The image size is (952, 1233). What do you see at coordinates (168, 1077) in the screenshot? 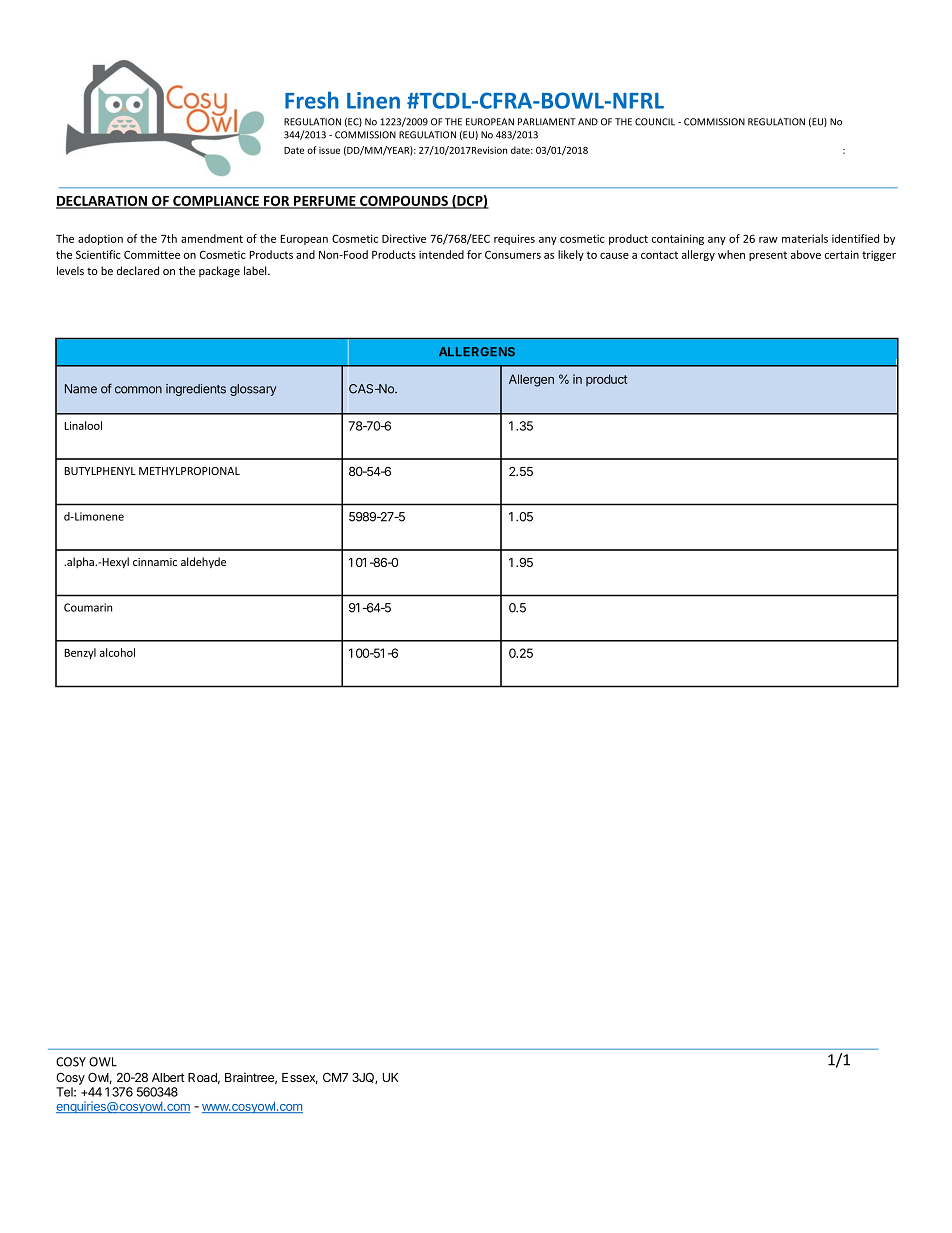
I see `Albert` at bounding box center [168, 1077].
